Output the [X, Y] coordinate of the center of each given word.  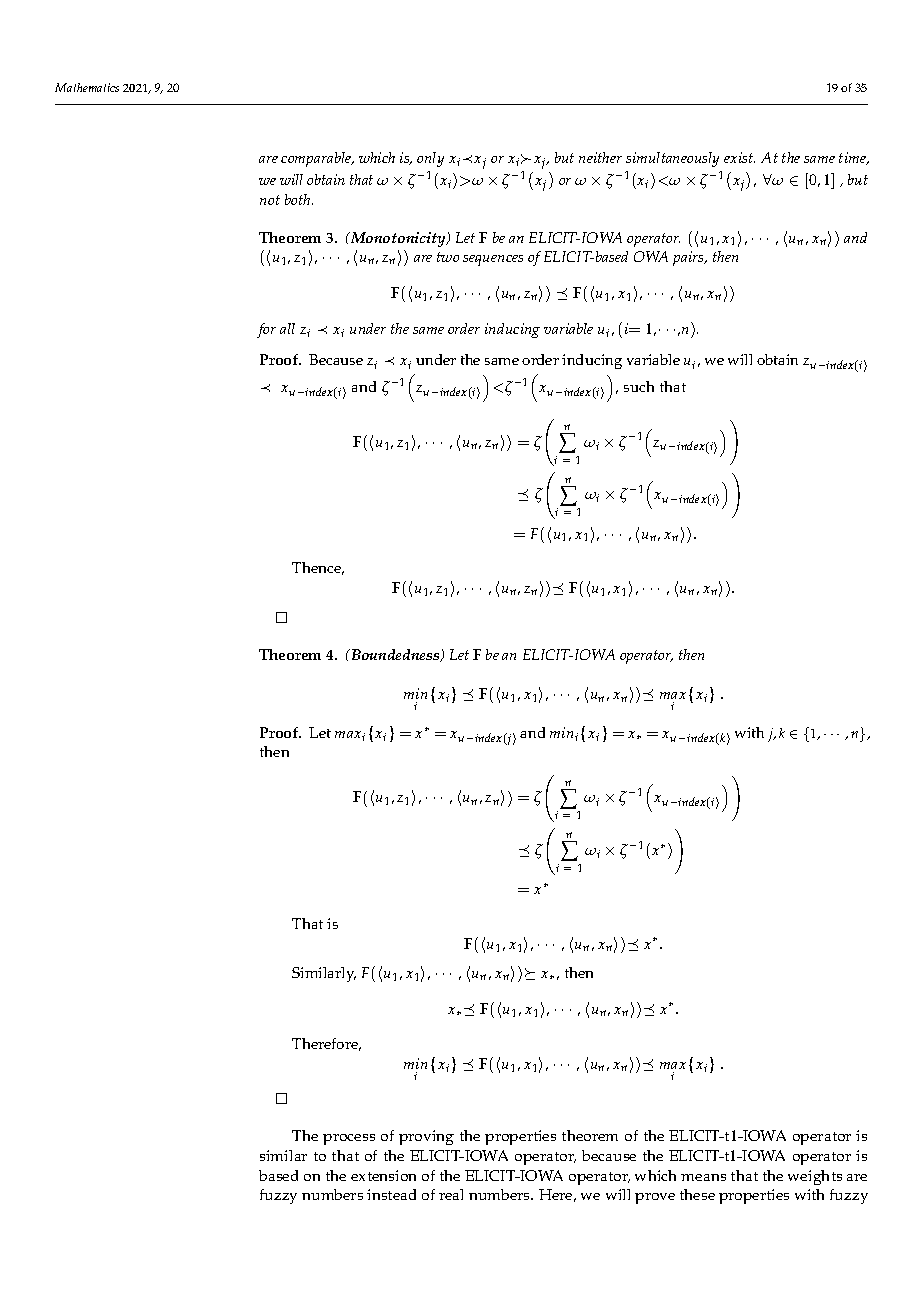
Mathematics [87, 87]
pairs [689, 258]
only [430, 159]
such [639, 386]
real [451, 1194]
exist [739, 157]
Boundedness [395, 655]
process [349, 1139]
